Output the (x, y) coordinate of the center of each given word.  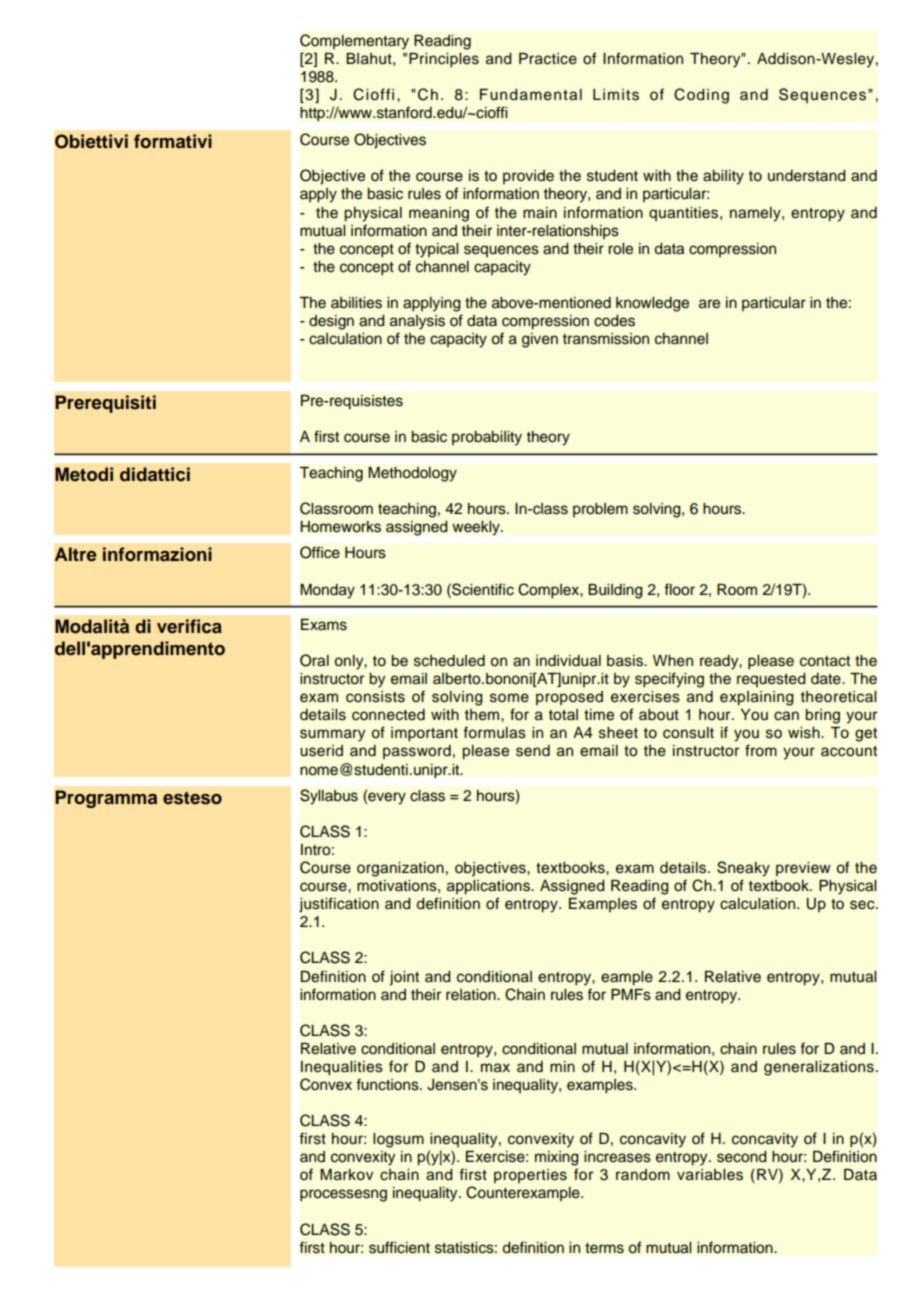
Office (320, 552)
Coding (701, 96)
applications (489, 887)
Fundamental (531, 95)
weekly (477, 528)
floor (679, 589)
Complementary (354, 42)
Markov (346, 1175)
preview (803, 869)
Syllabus (329, 797)
